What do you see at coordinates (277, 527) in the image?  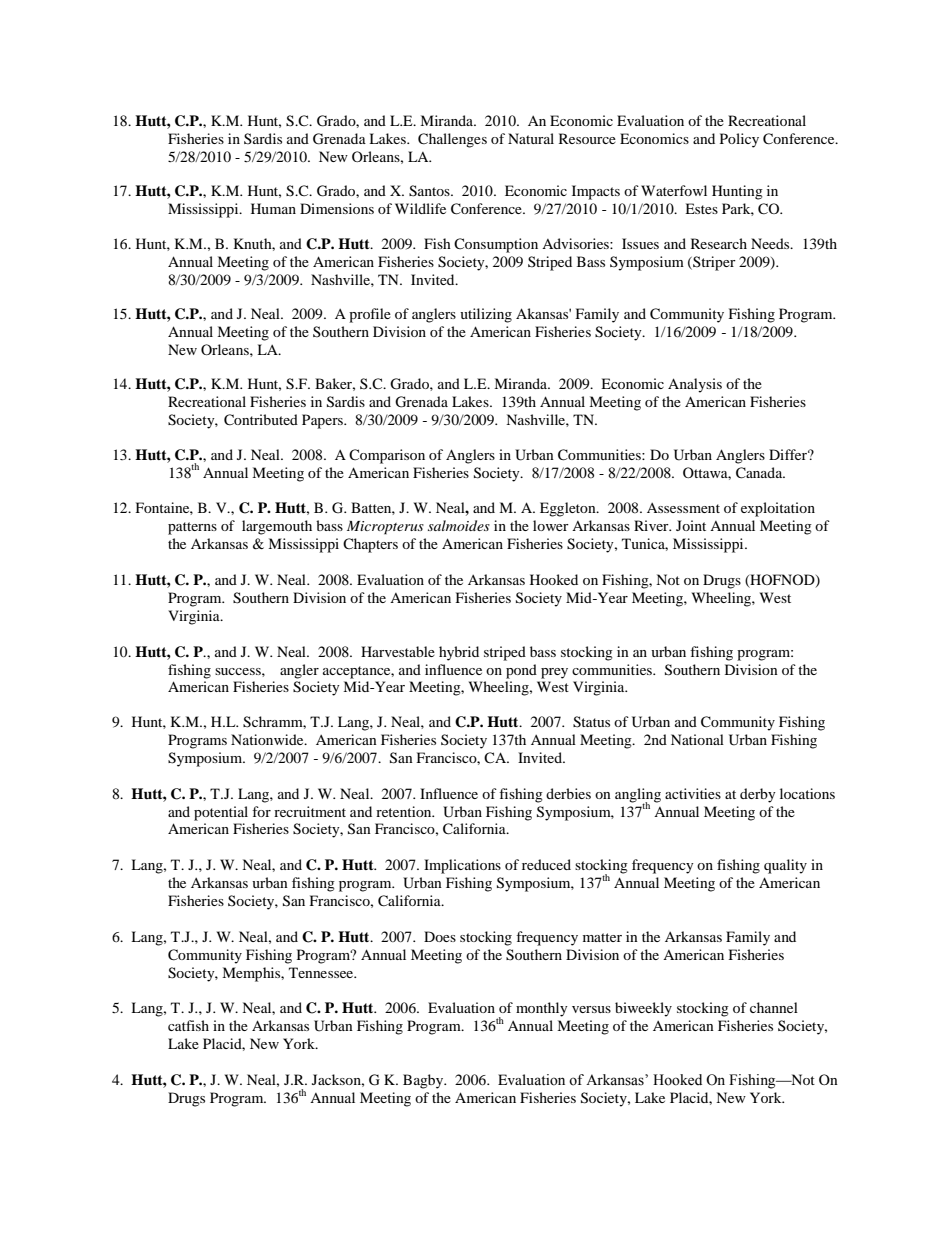 I see `largemouth` at bounding box center [277, 527].
